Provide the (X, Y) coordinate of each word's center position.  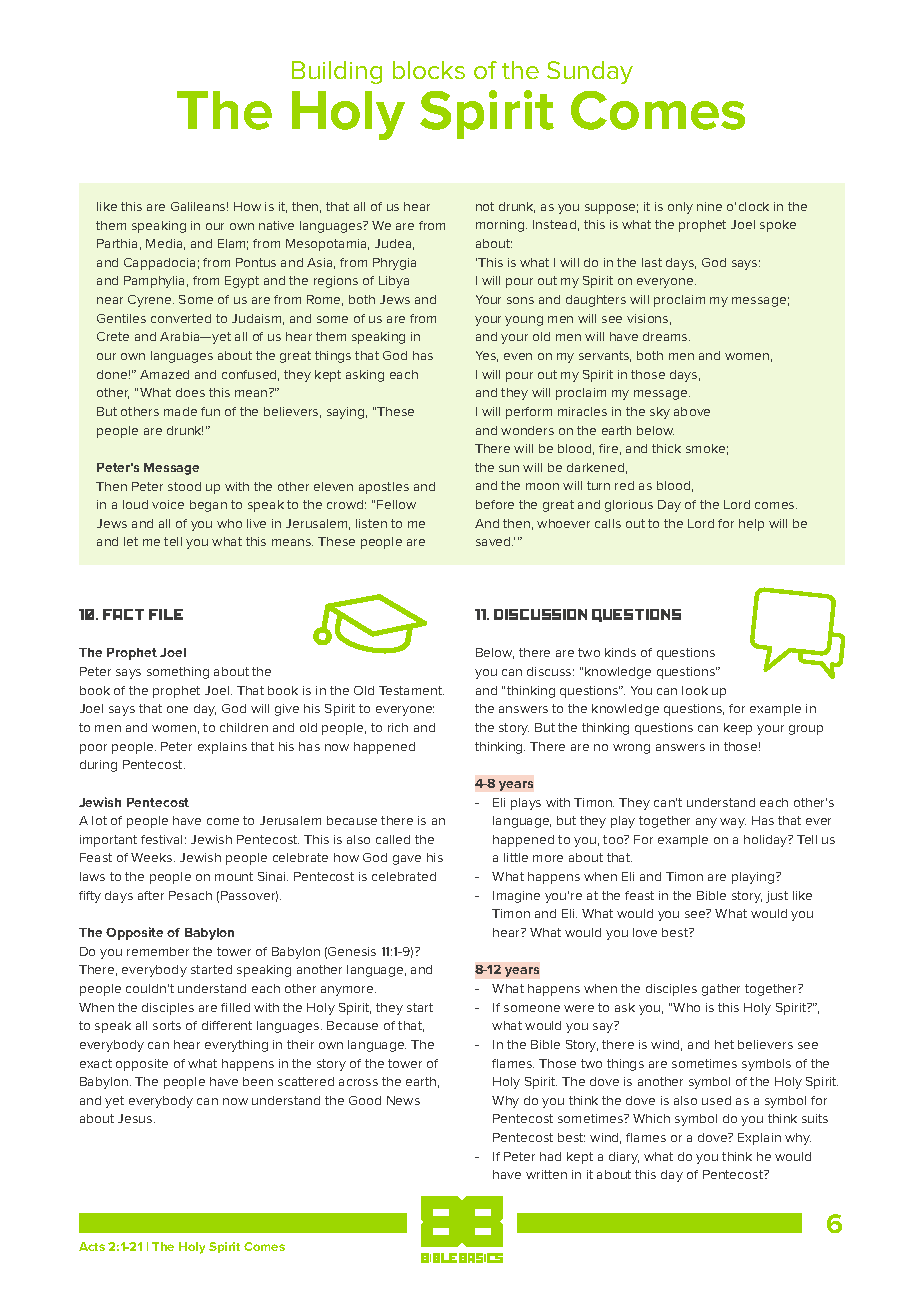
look (695, 690)
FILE (166, 614)
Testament (411, 690)
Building (337, 72)
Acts (92, 1246)
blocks (429, 70)
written (546, 1174)
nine (709, 206)
